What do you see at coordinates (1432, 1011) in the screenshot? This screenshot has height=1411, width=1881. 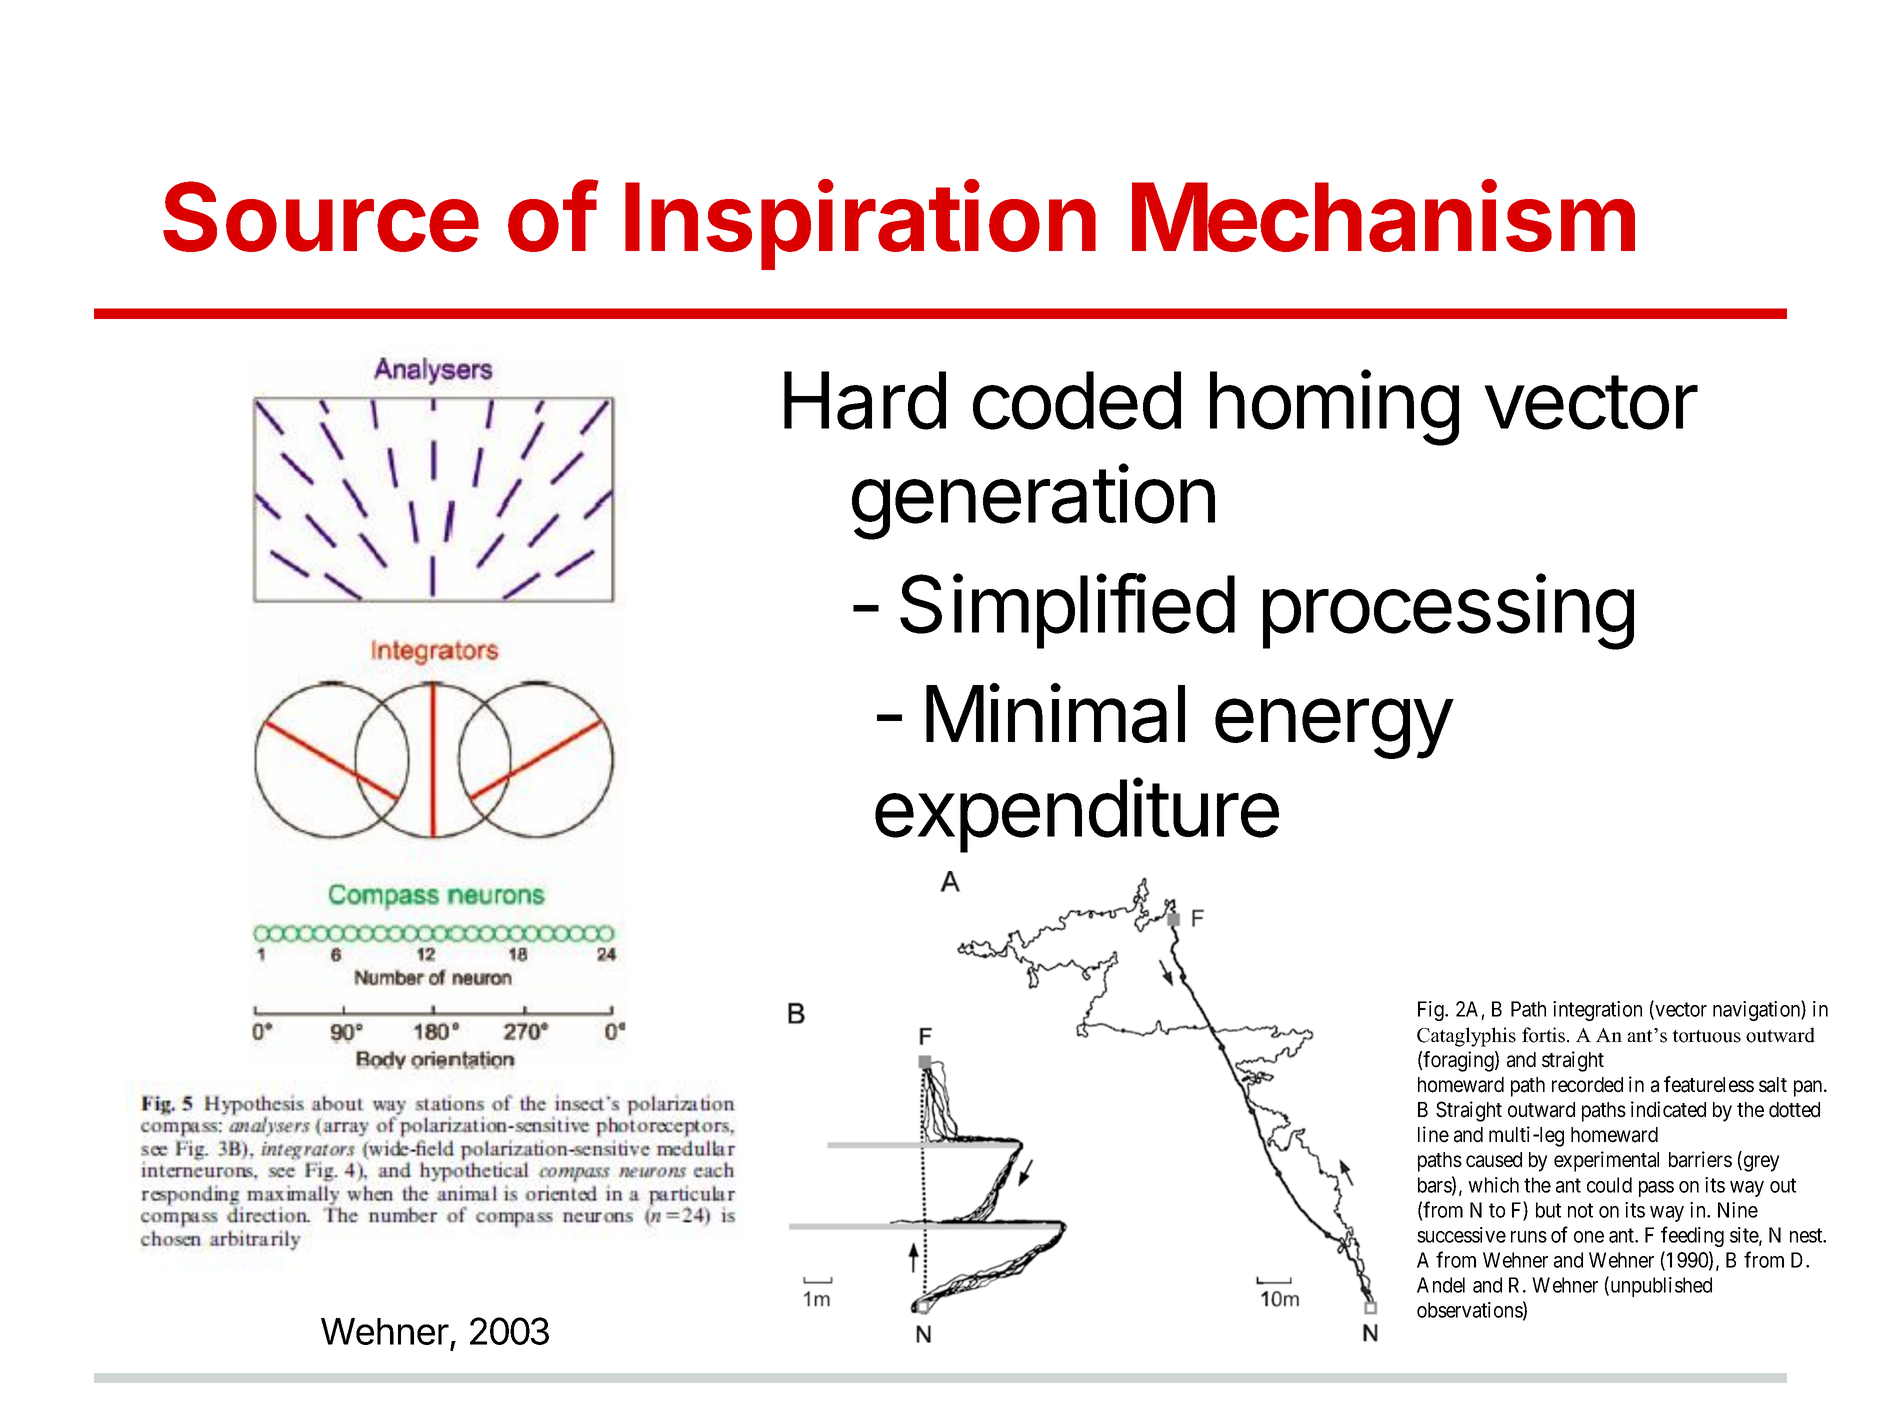 I see `Fig` at bounding box center [1432, 1011].
